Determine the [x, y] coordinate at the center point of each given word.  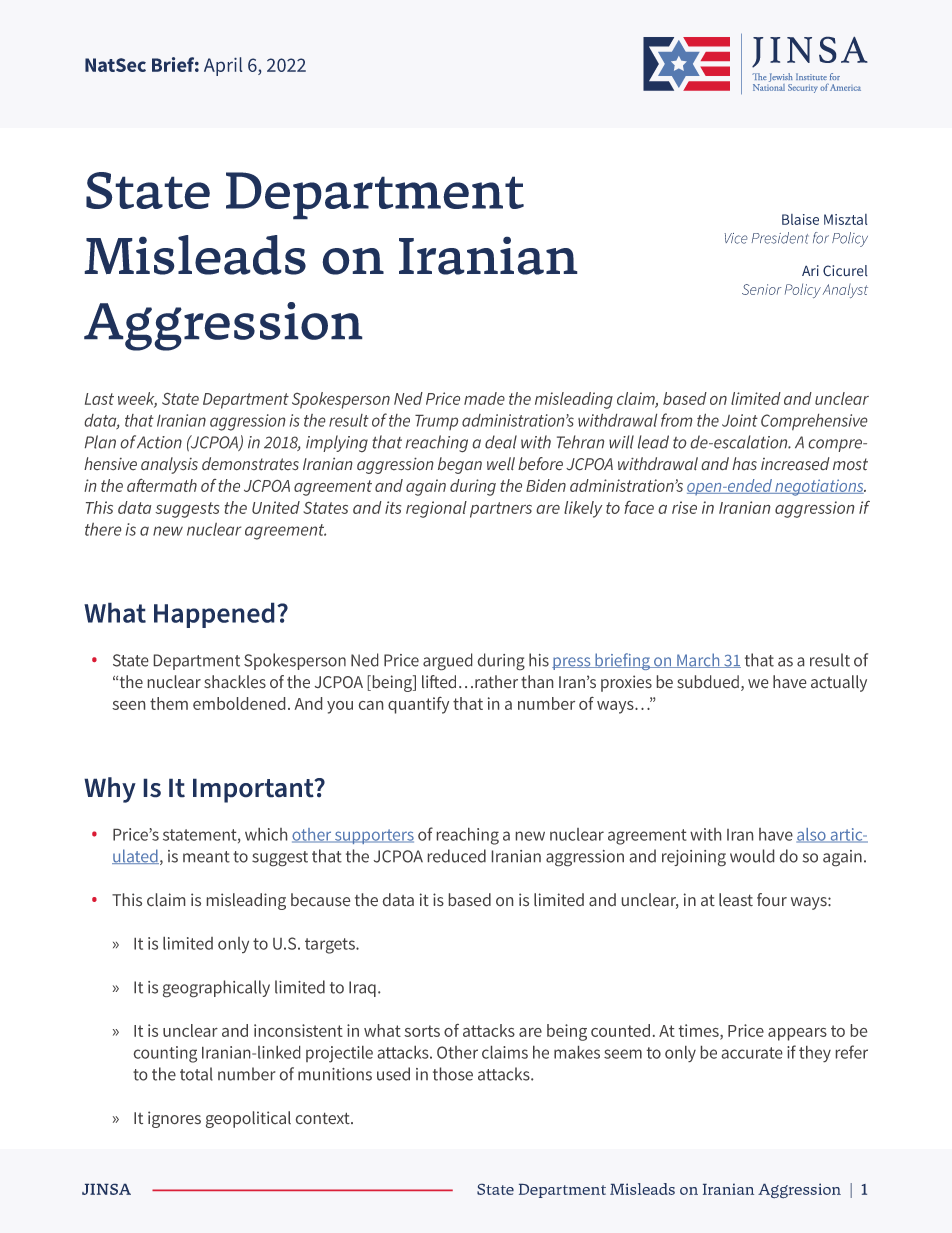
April [223, 66]
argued [447, 661]
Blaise [800, 219]
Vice [736, 238]
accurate [752, 1053]
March [698, 660]
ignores [174, 1119]
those [453, 1074]
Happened [214, 615]
